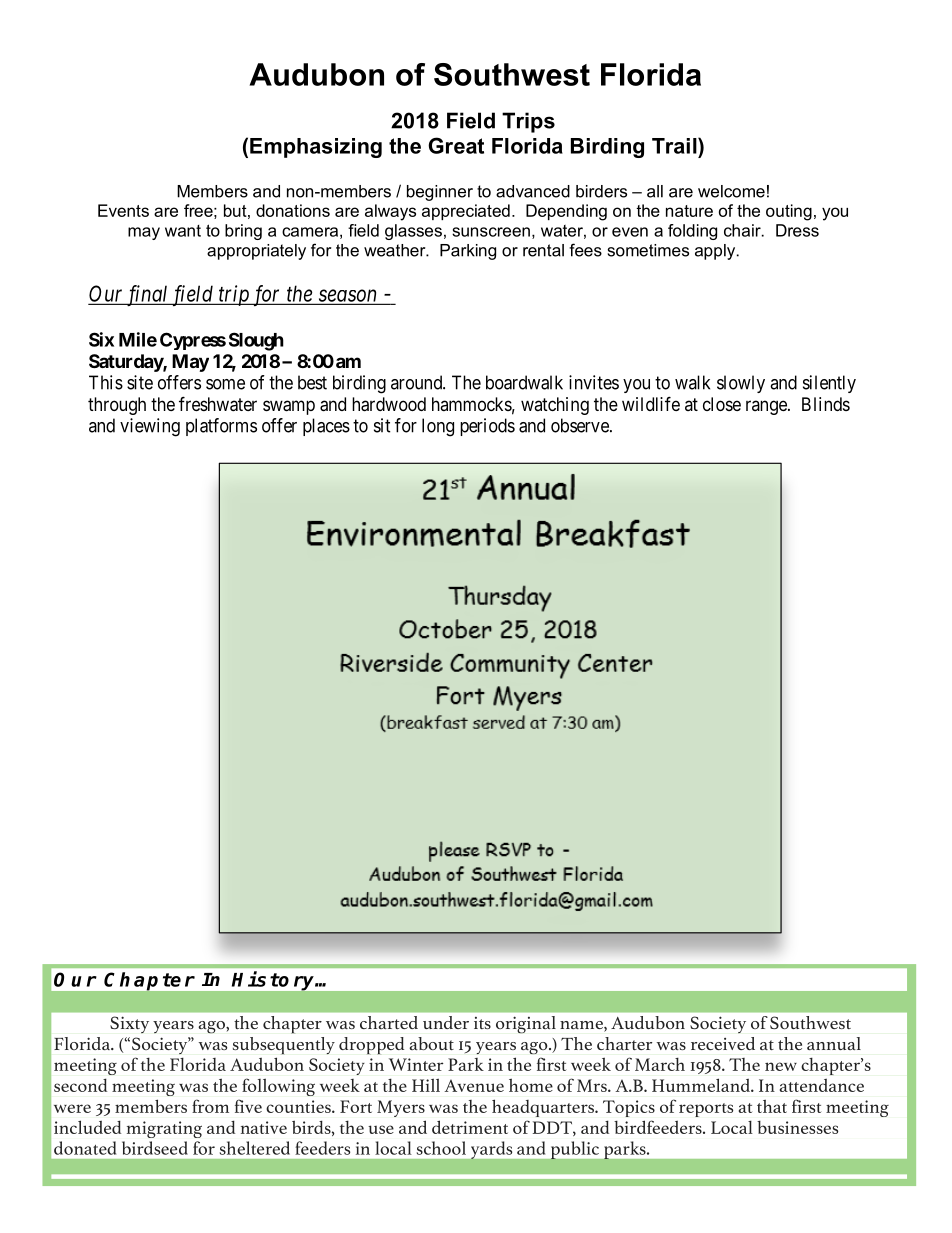 The image size is (952, 1233). I want to click on Sixty, so click(129, 1025).
